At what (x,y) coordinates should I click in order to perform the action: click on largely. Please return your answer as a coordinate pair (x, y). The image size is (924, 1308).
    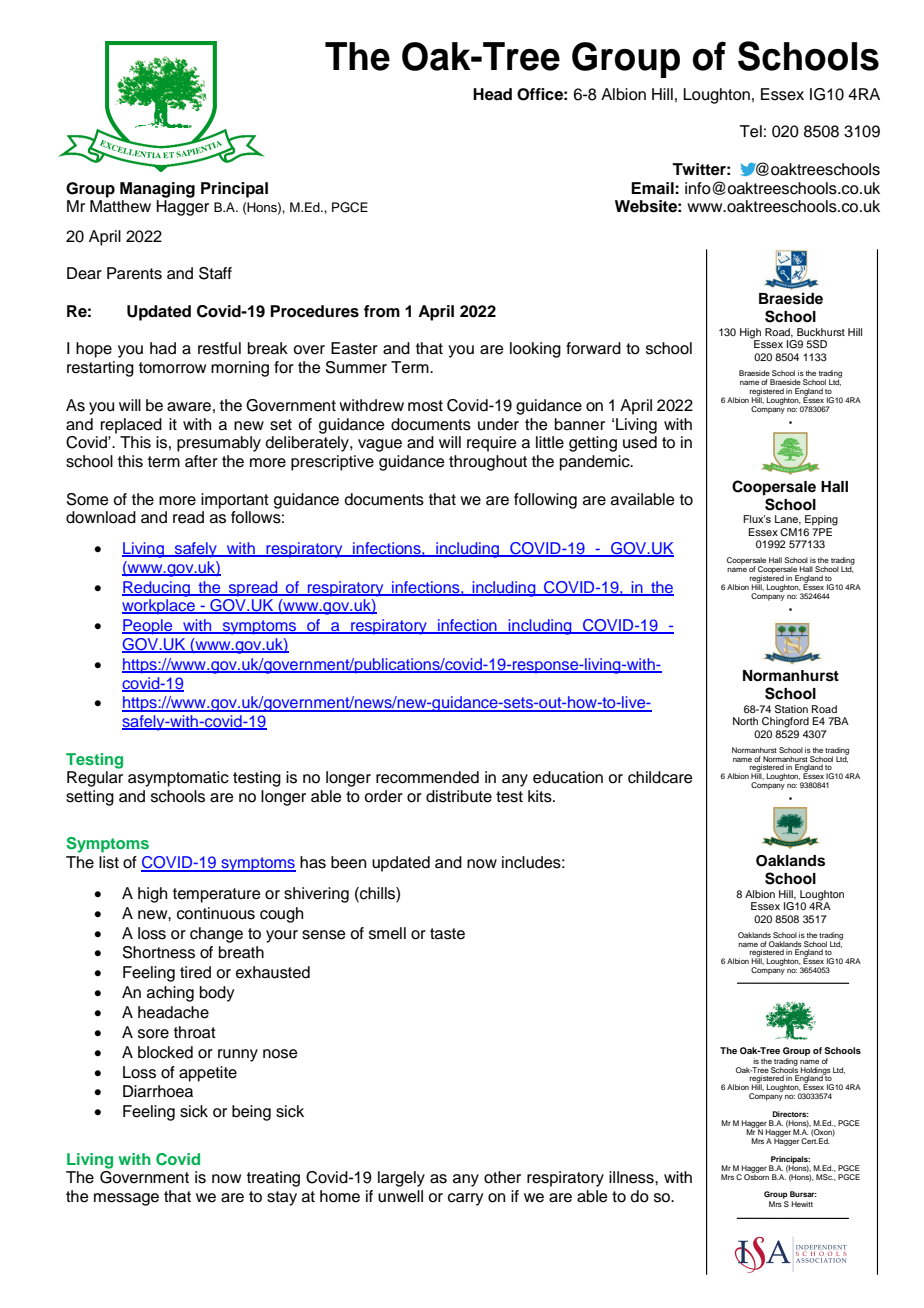
    Looking at the image, I should click on (401, 1179).
